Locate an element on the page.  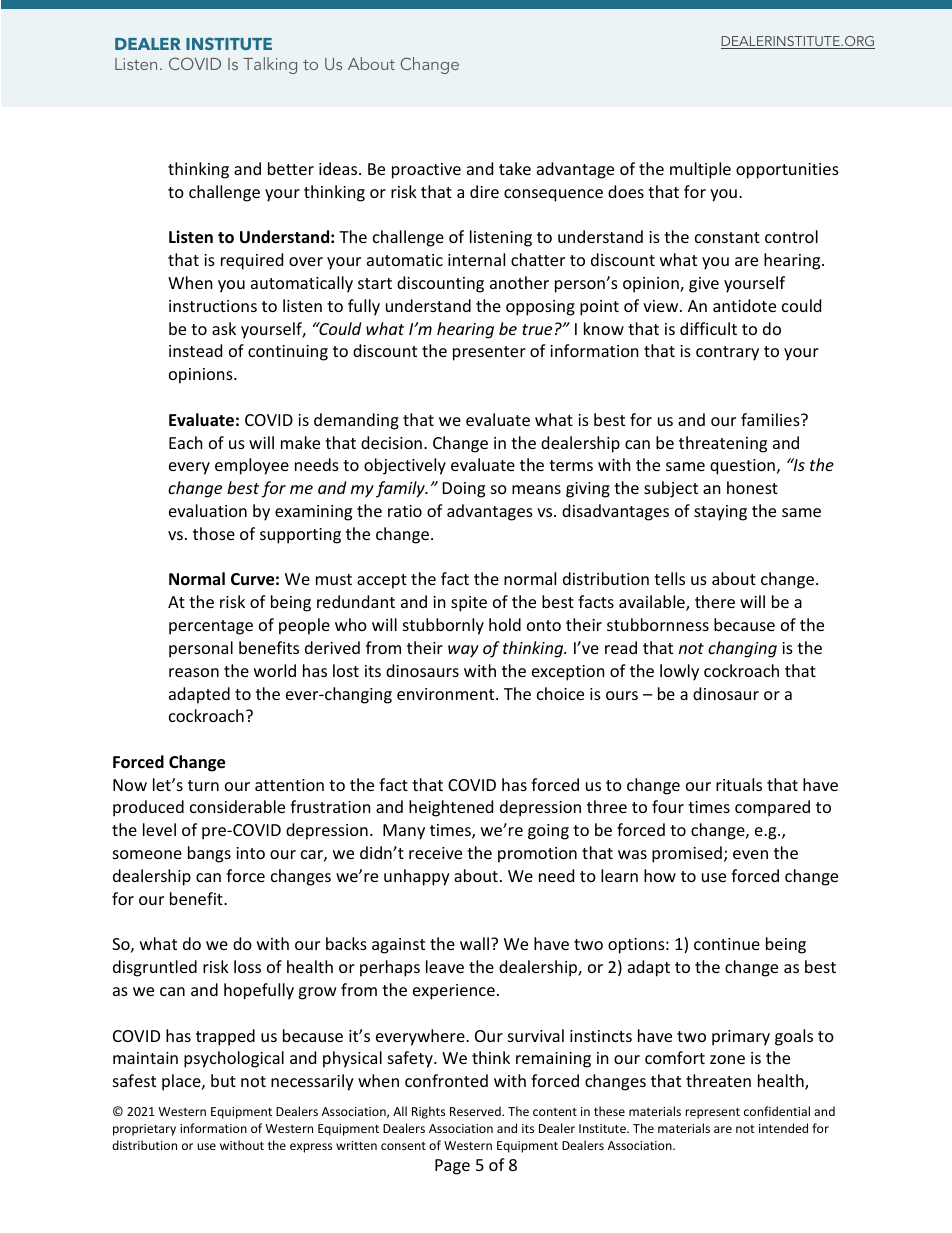
instead is located at coordinates (195, 350).
